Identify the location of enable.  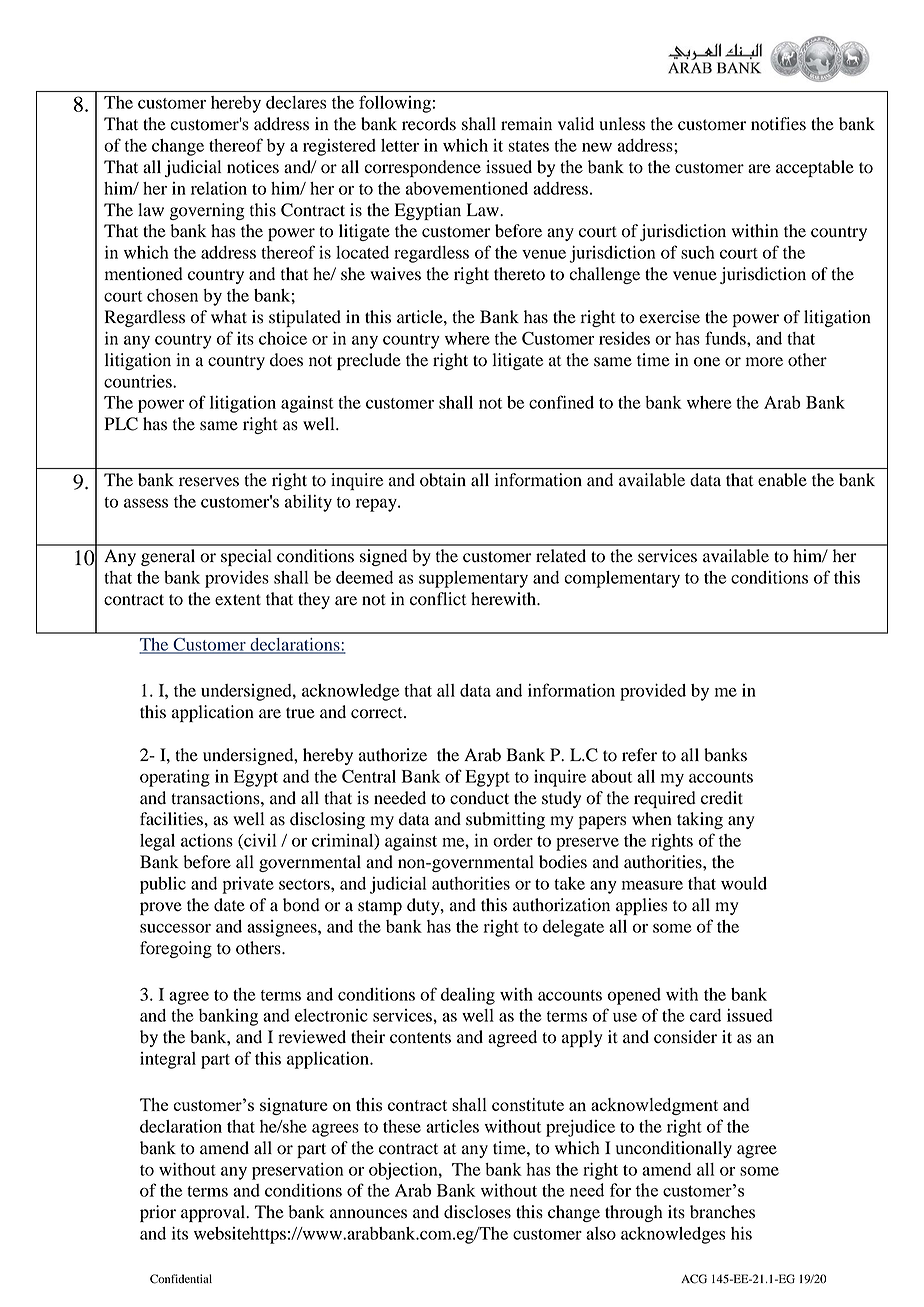
(782, 480).
